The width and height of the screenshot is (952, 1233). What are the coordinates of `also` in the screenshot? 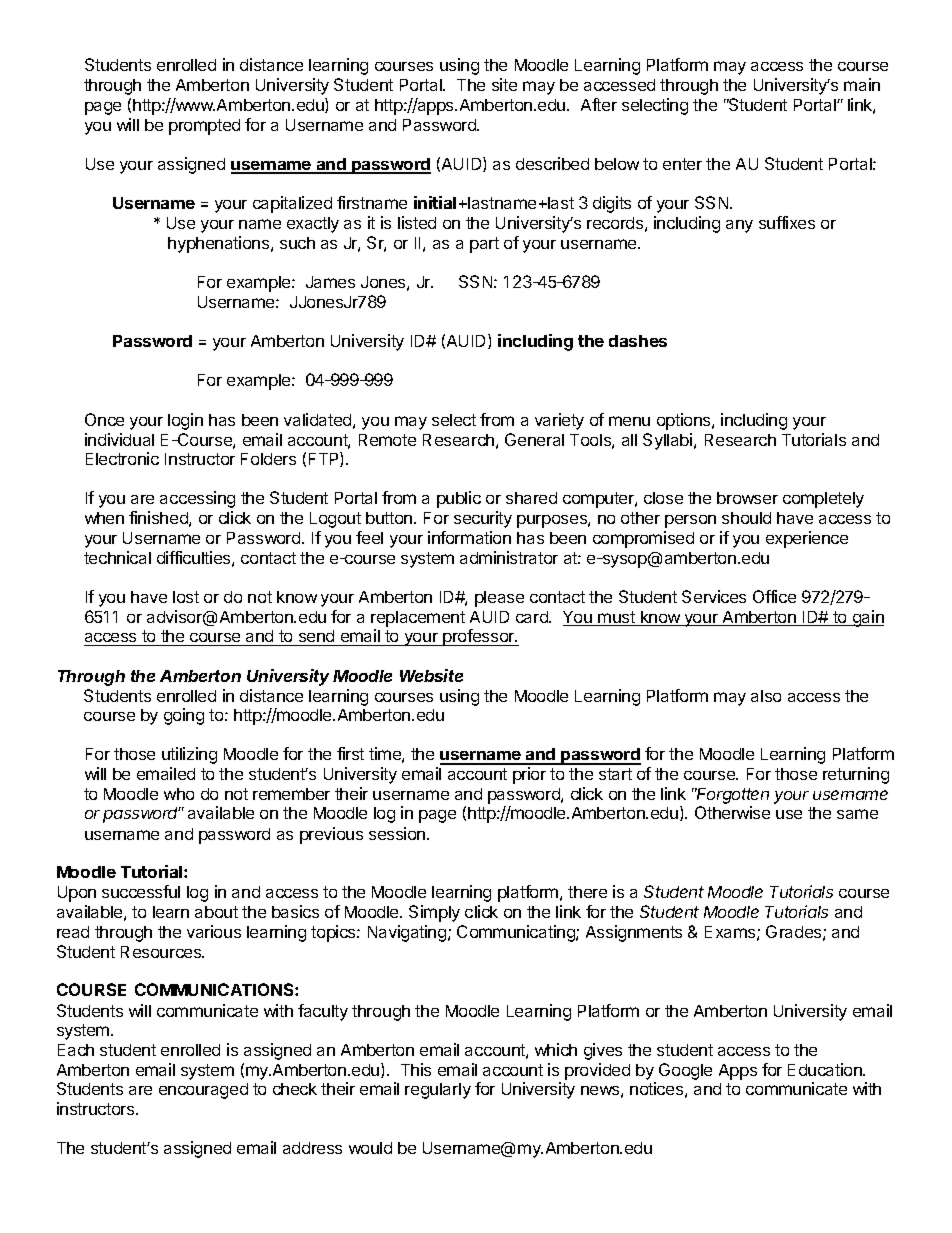 It's located at (766, 696).
